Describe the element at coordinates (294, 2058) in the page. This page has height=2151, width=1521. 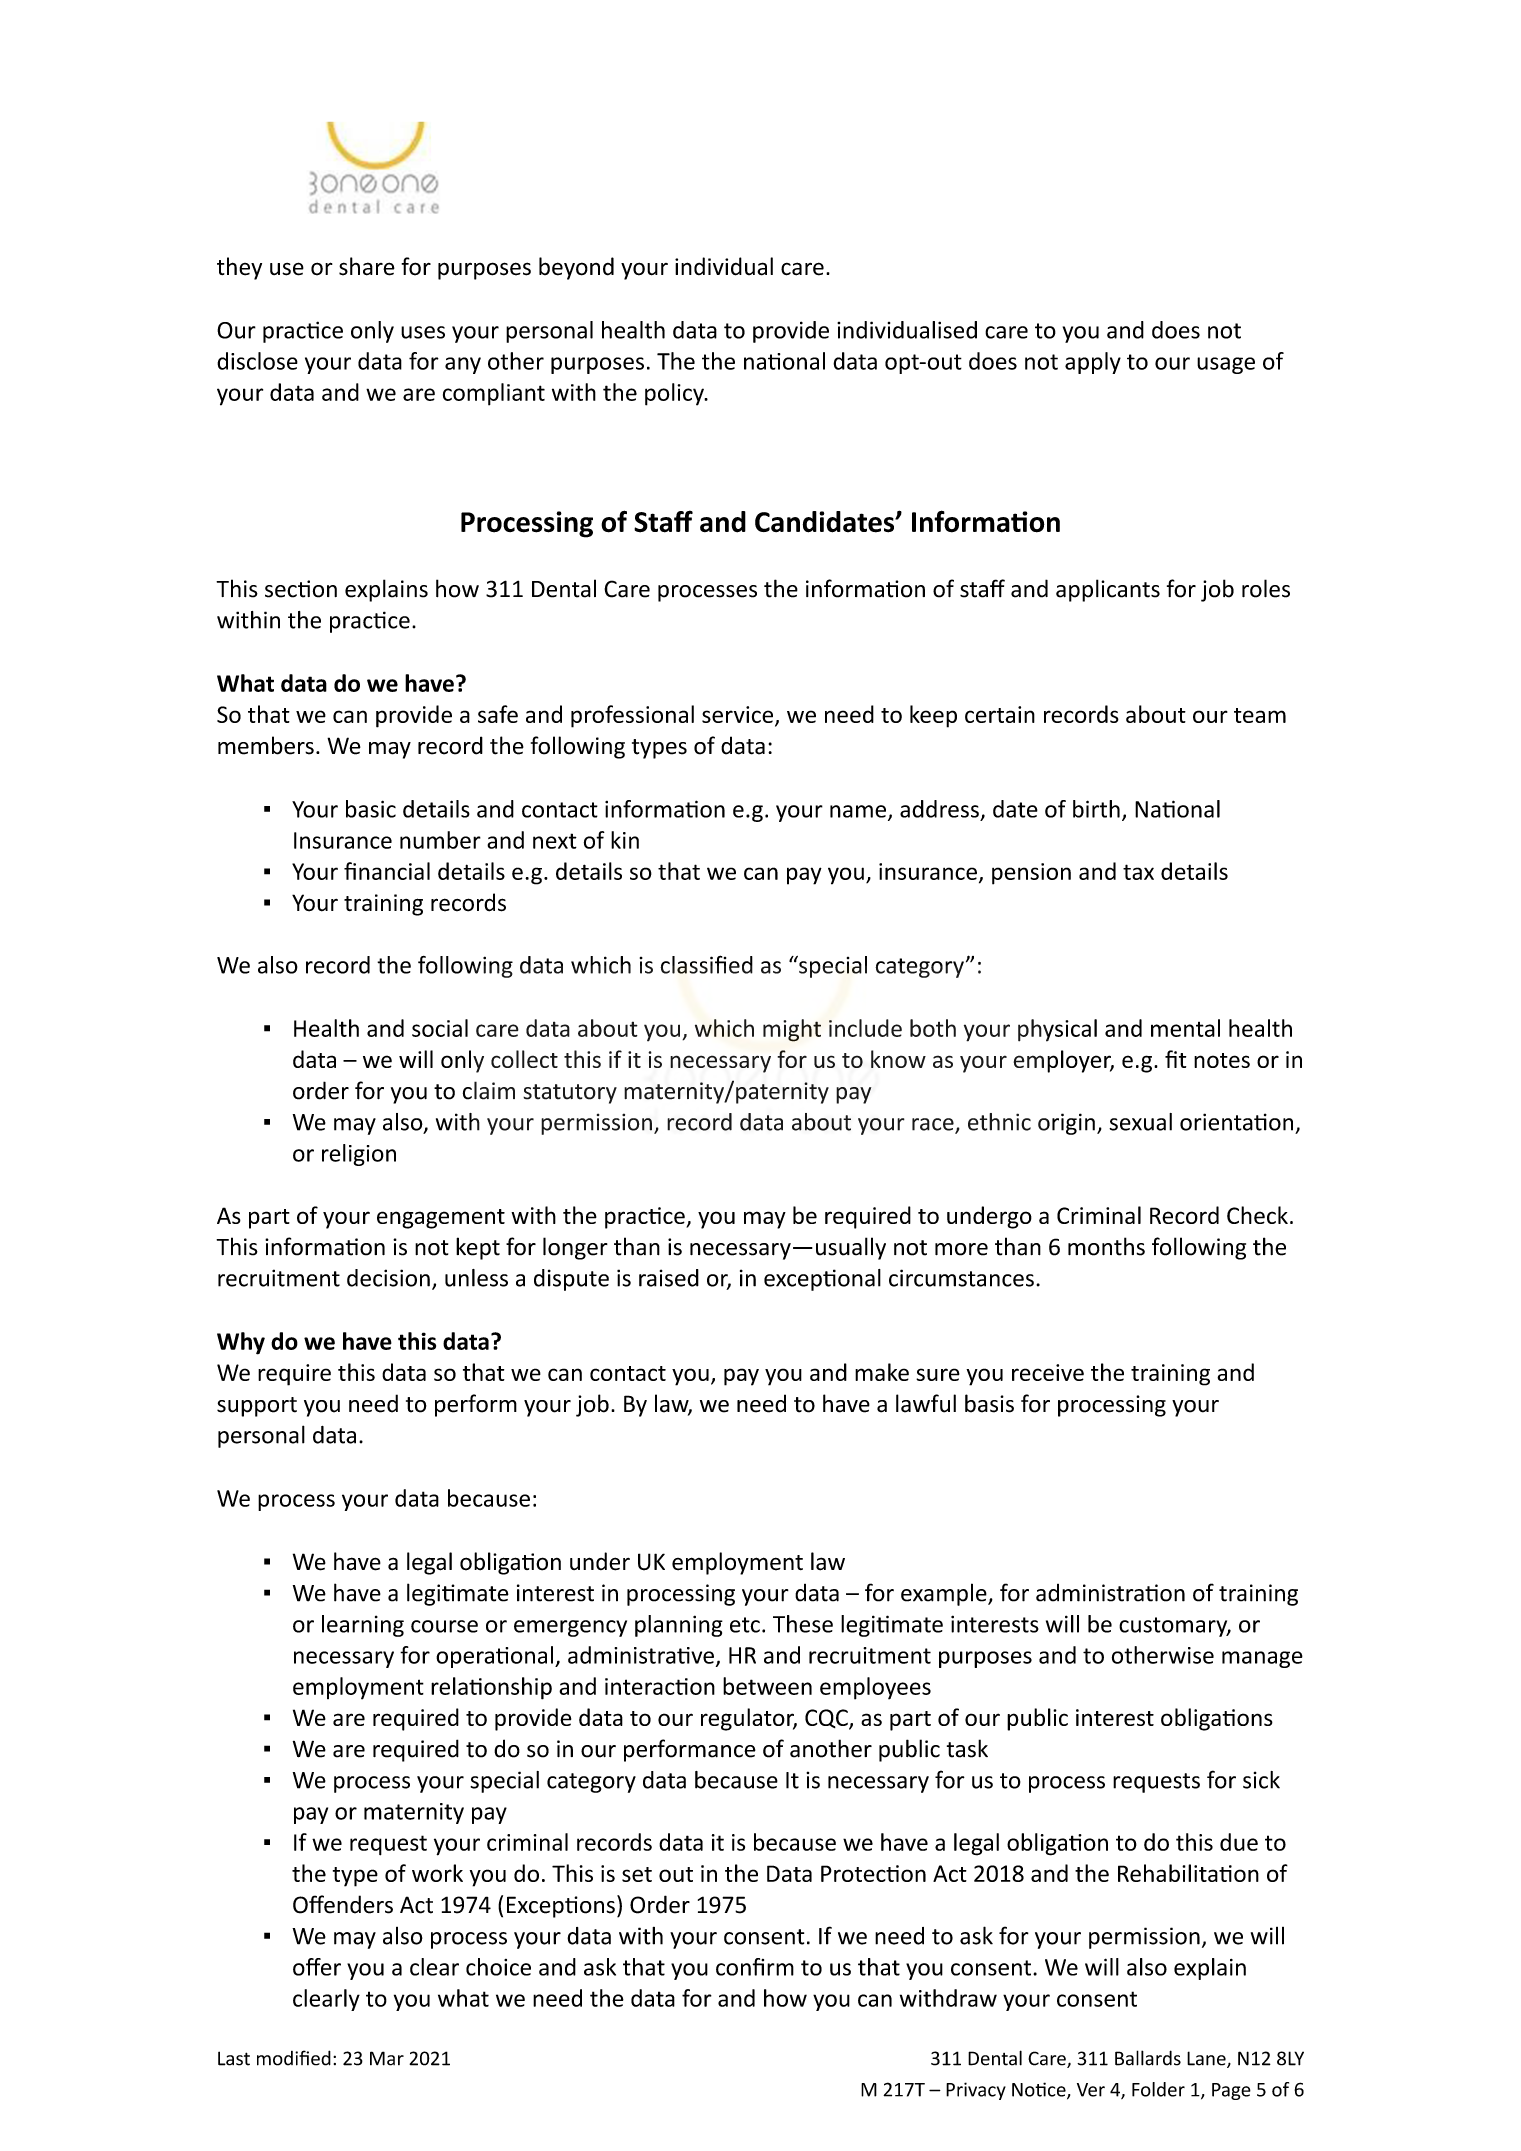
I see `modified` at that location.
